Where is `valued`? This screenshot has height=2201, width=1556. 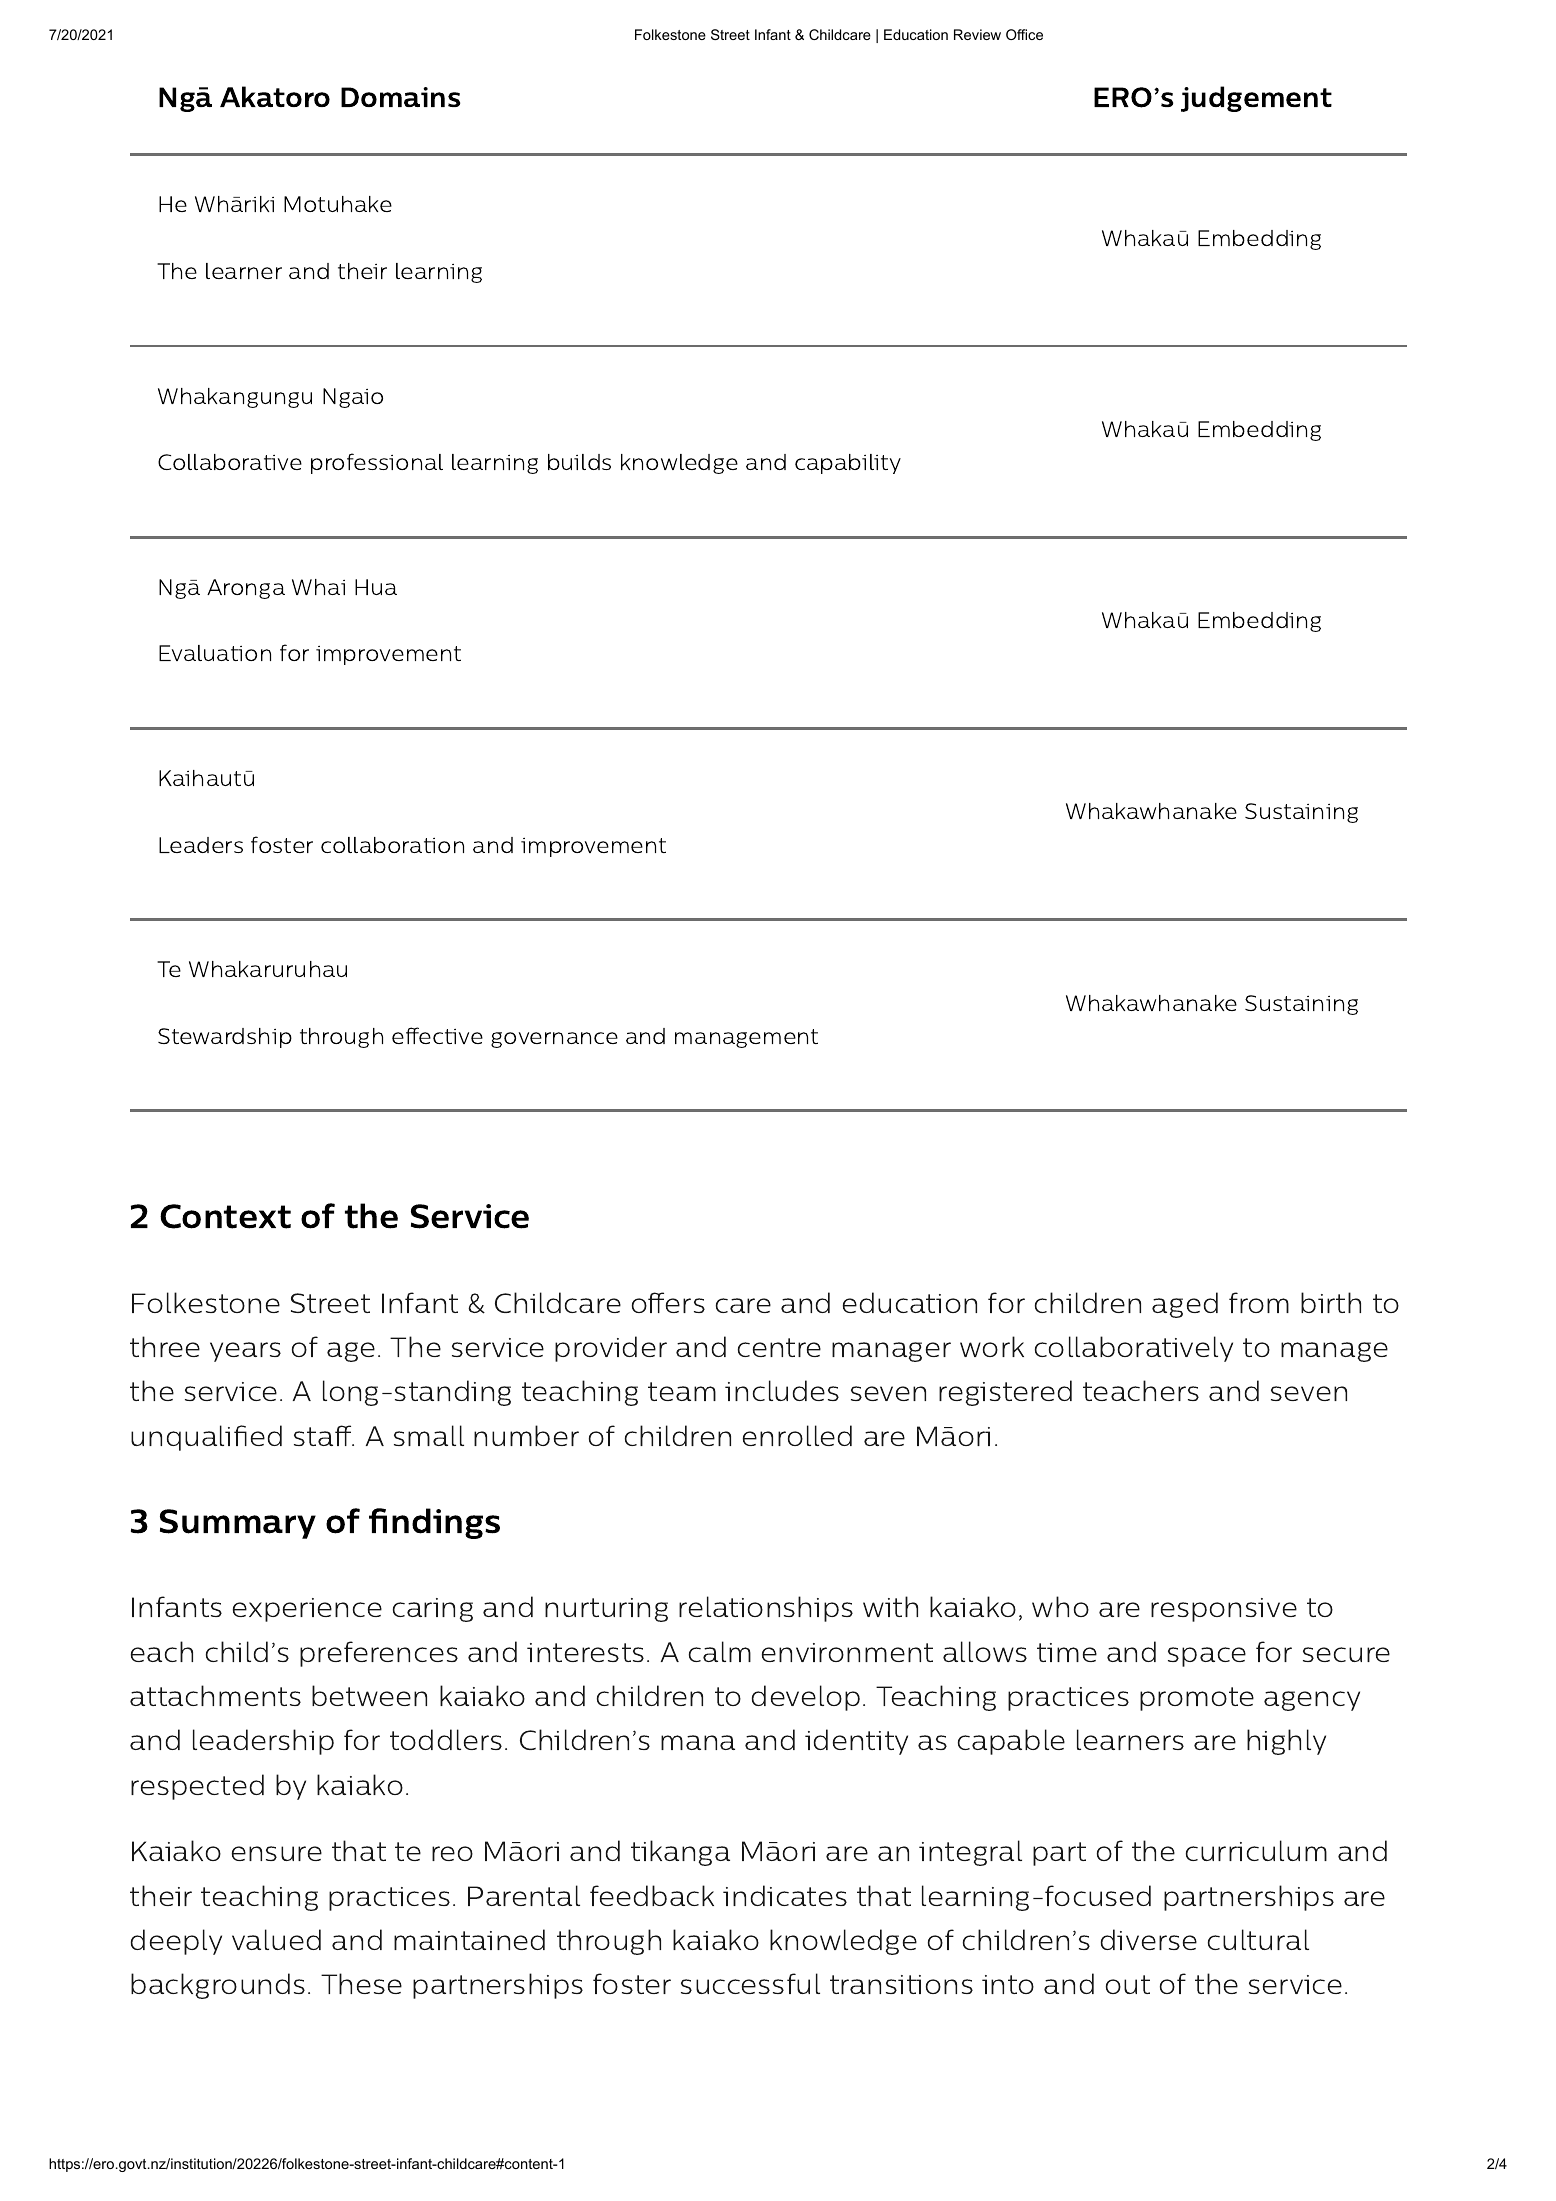 valued is located at coordinates (276, 1939).
